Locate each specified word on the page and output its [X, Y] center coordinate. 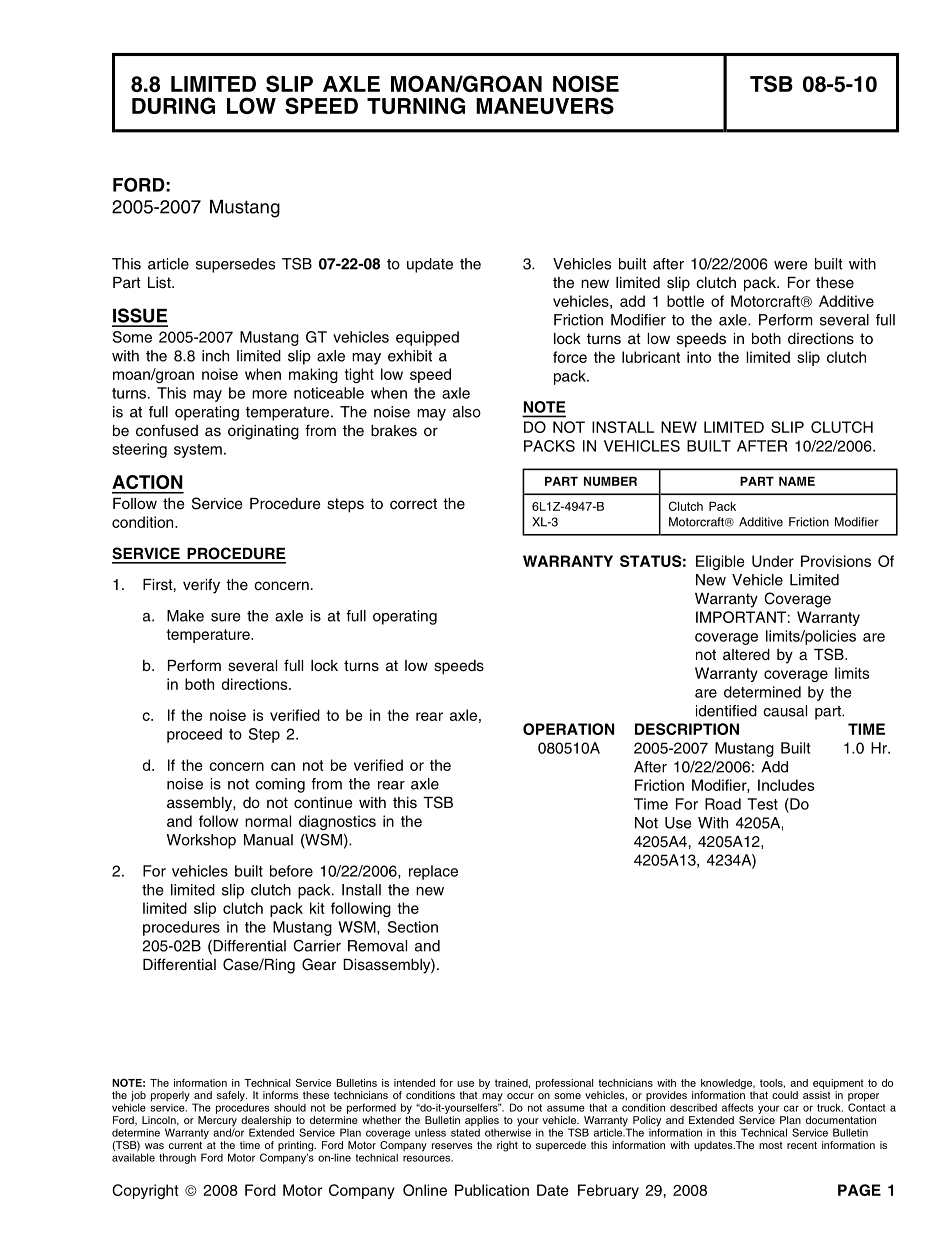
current [185, 1145]
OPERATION [568, 729]
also [467, 412]
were [790, 265]
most [771, 1145]
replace [433, 872]
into [699, 357]
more [269, 394]
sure [225, 617]
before [291, 871]
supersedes [235, 265]
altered [746, 655]
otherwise [508, 1131]
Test [763, 804]
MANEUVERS [545, 105]
